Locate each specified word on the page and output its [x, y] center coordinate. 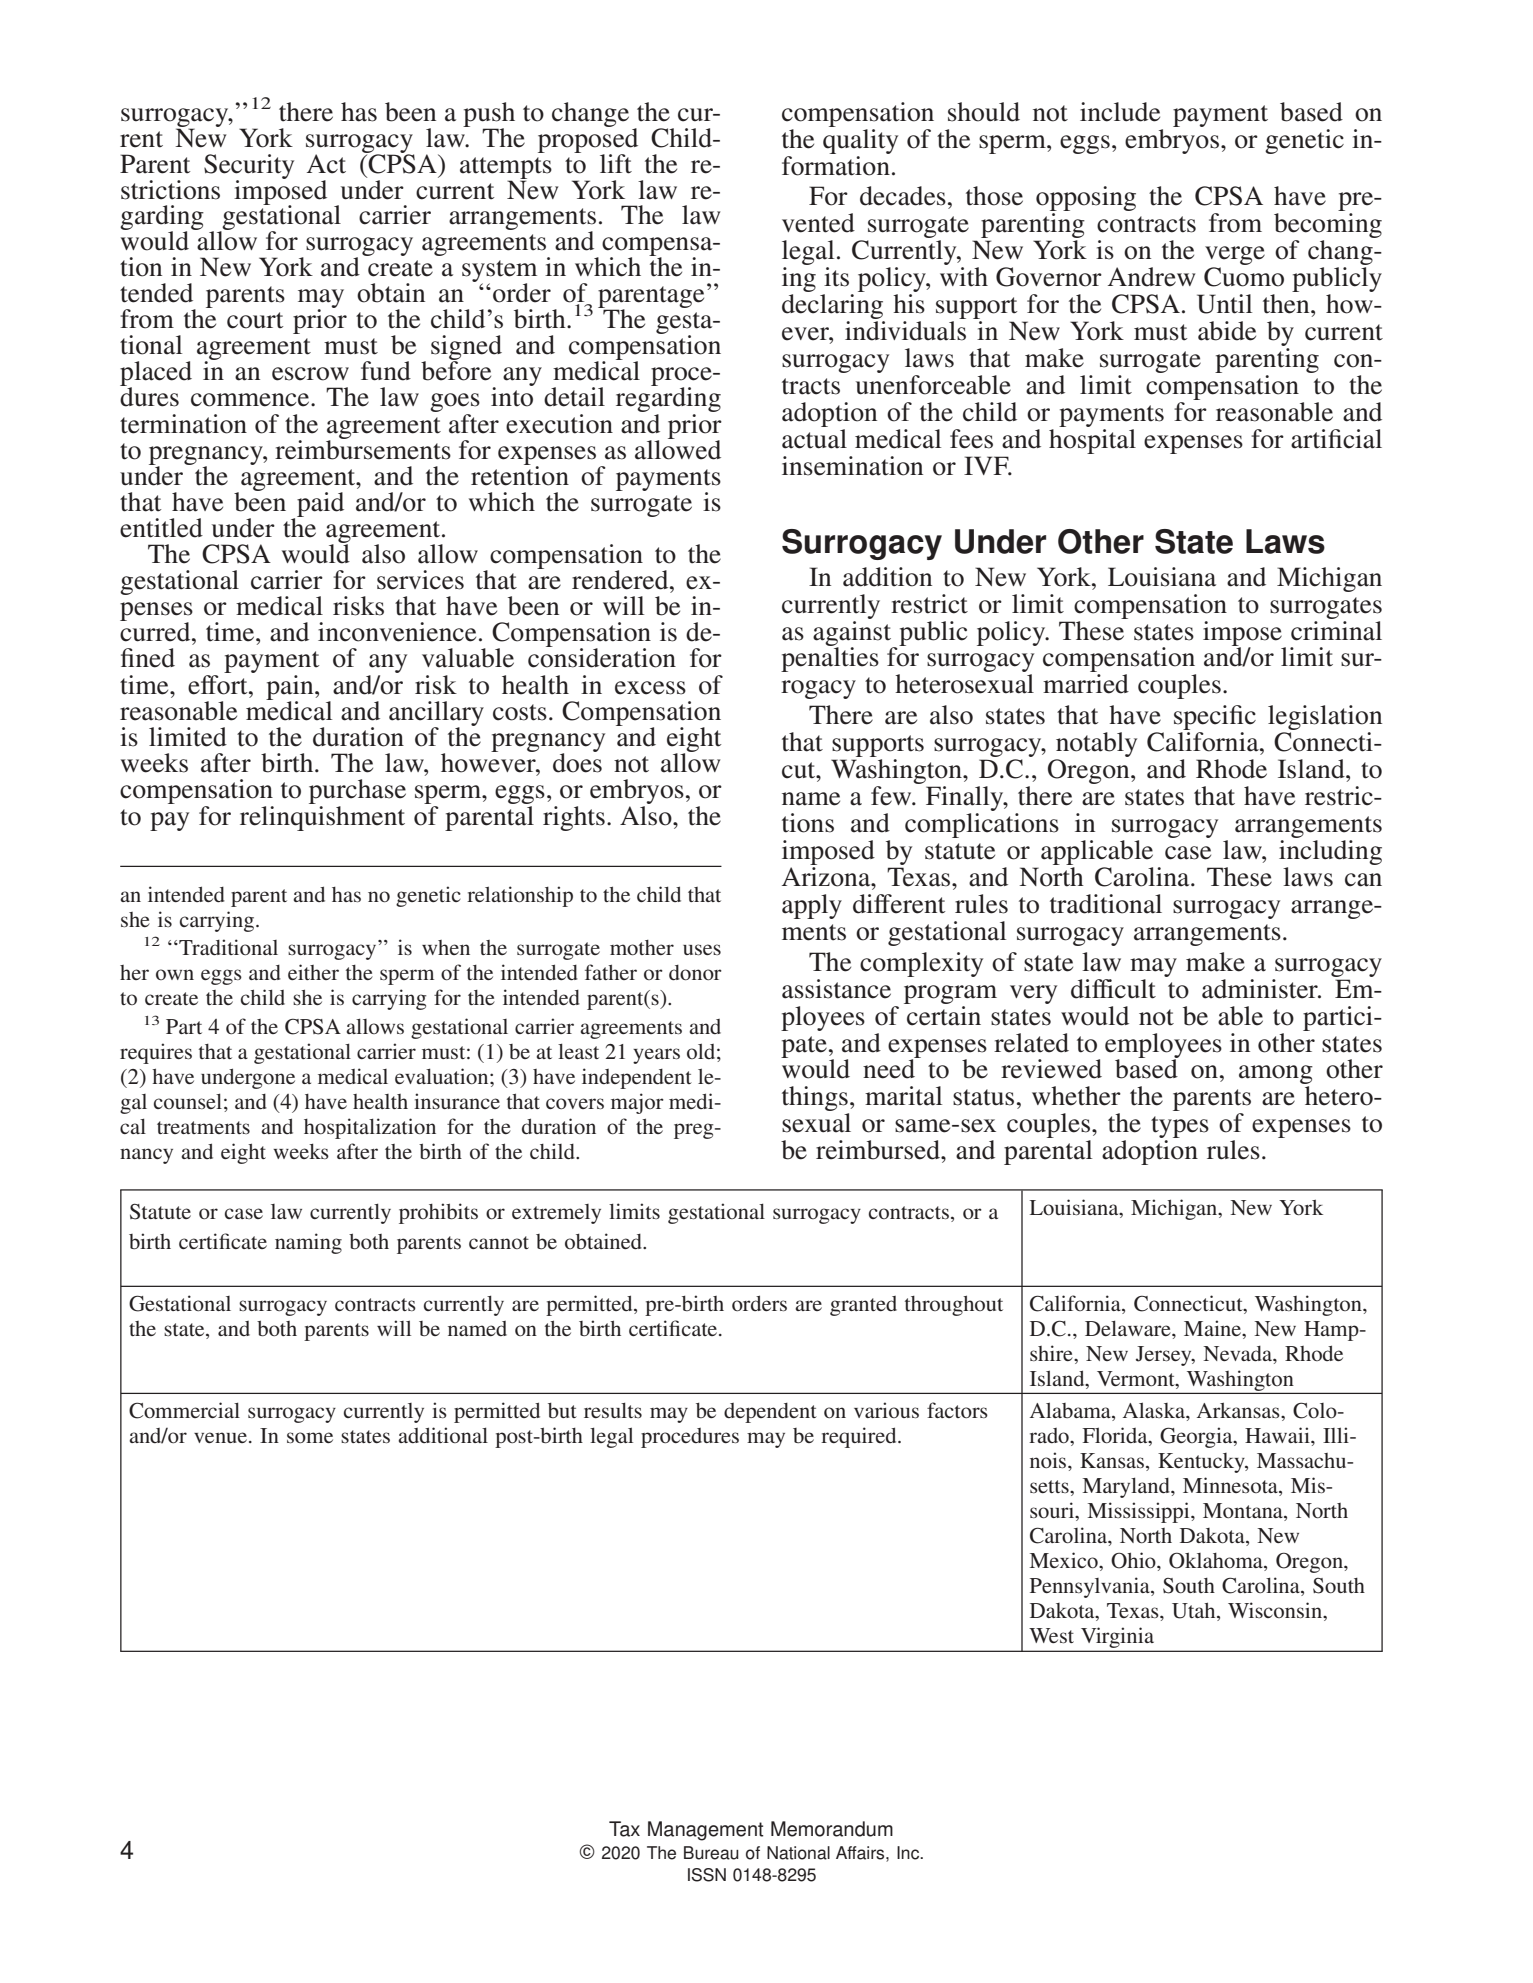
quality [860, 140]
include [1120, 112]
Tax [624, 1829]
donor [695, 973]
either [313, 972]
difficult [1113, 989]
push [489, 115]
